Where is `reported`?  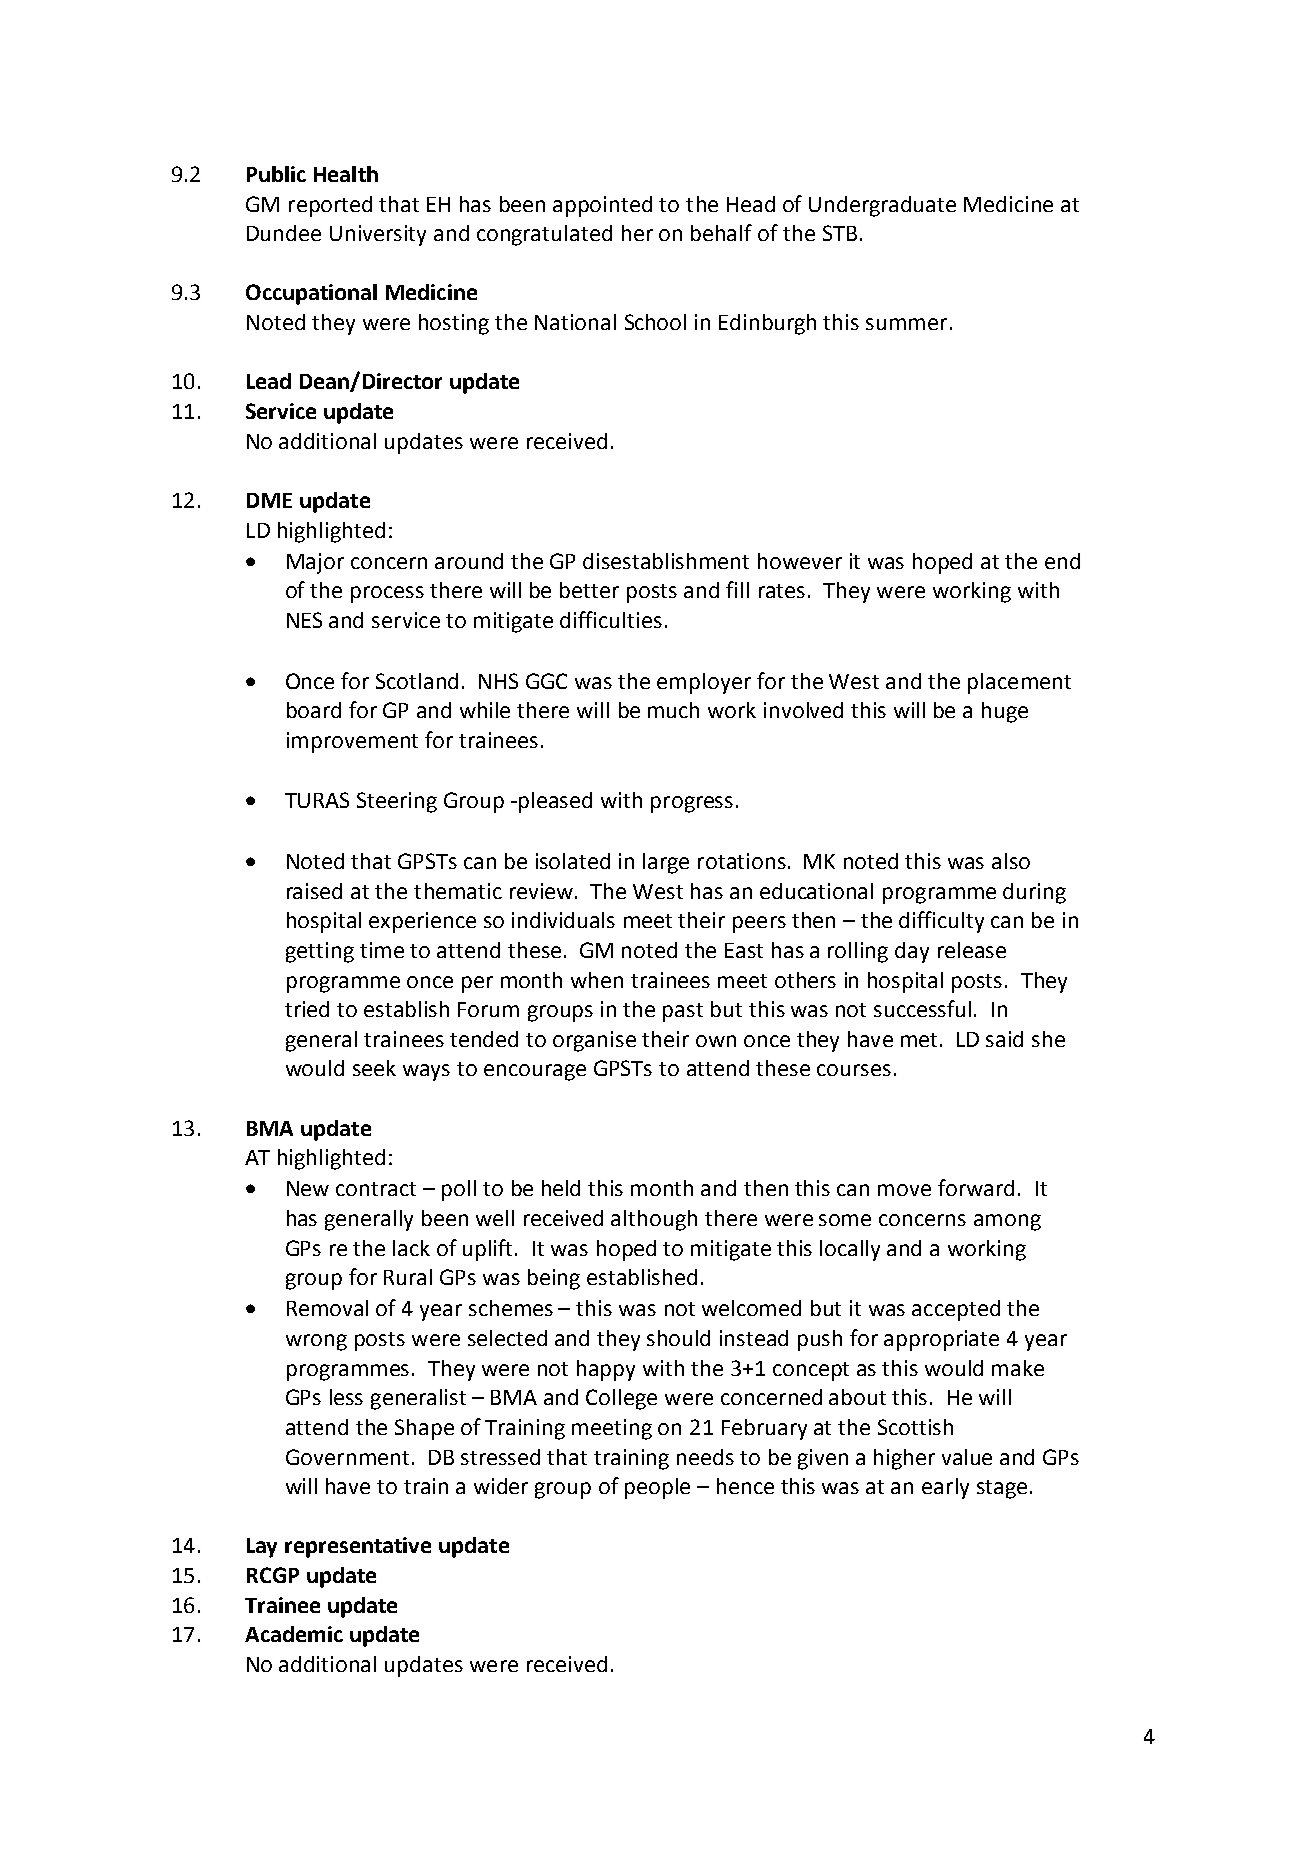
reported is located at coordinates (330, 206).
